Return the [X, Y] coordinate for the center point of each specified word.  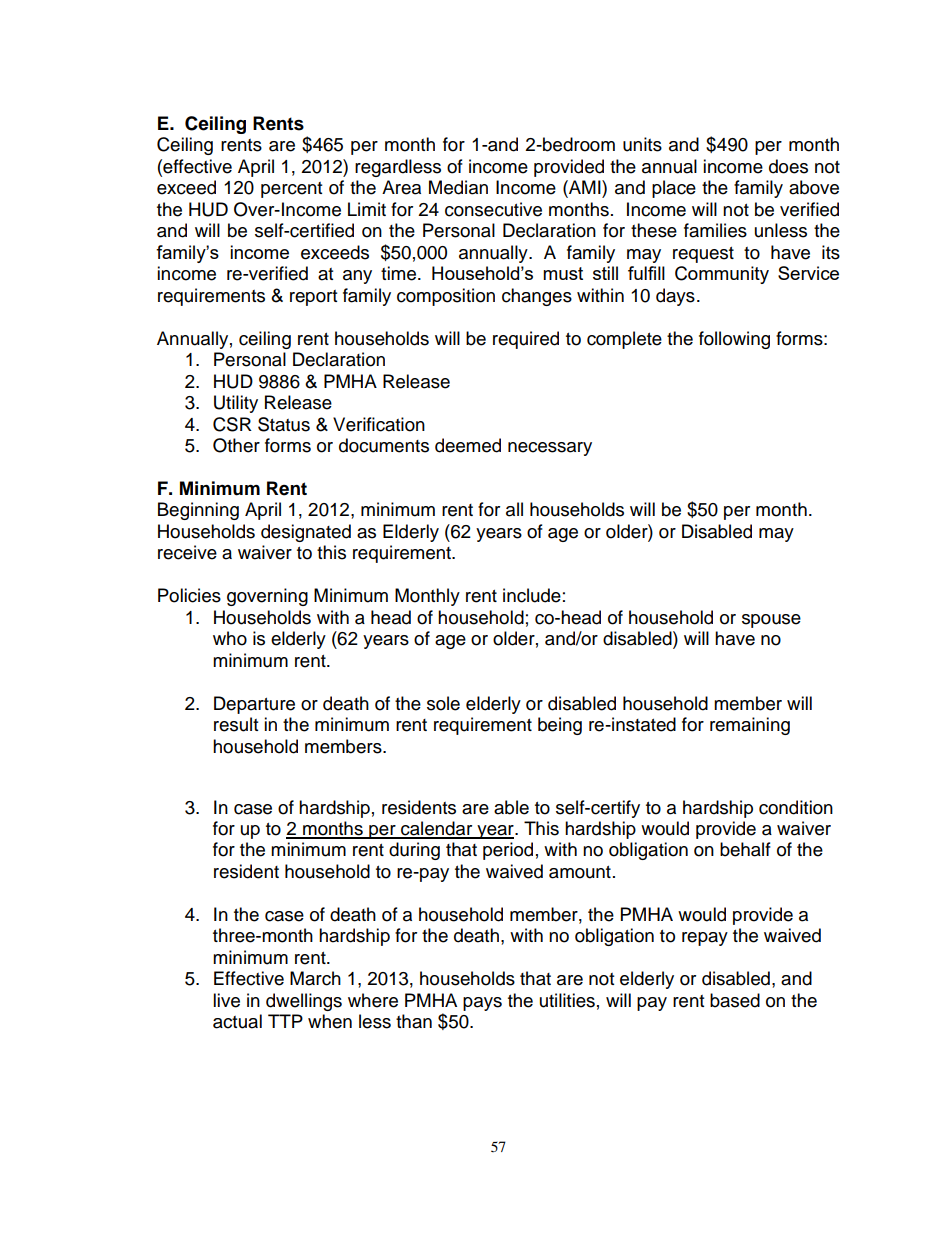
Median [458, 187]
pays [482, 1004]
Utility [236, 404]
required [526, 340]
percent [291, 190]
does [788, 166]
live [226, 1000]
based [735, 1000]
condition [796, 807]
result [236, 724]
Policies [189, 595]
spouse [771, 621]
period [508, 851]
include [532, 595]
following [734, 340]
